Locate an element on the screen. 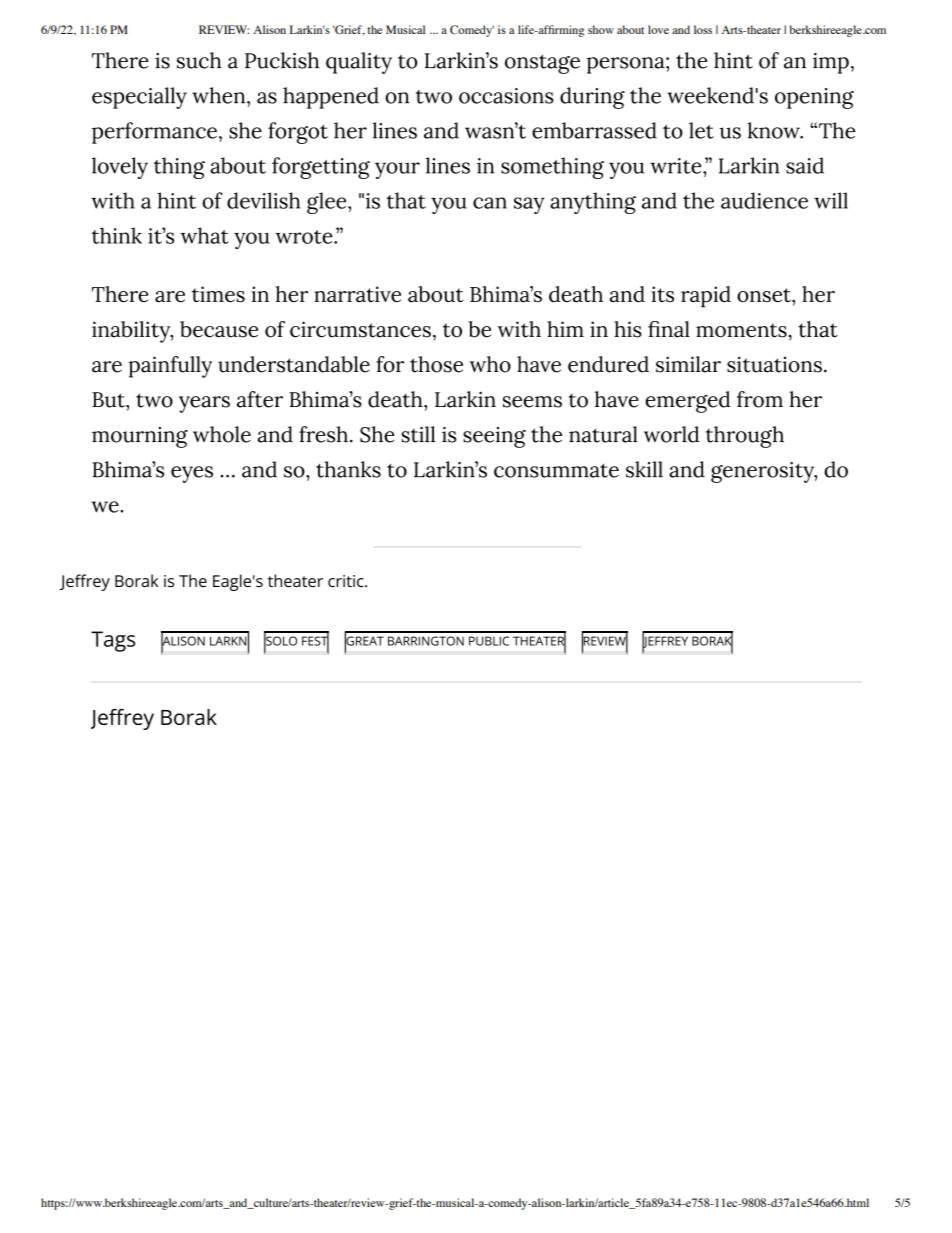  moments is located at coordinates (741, 330).
